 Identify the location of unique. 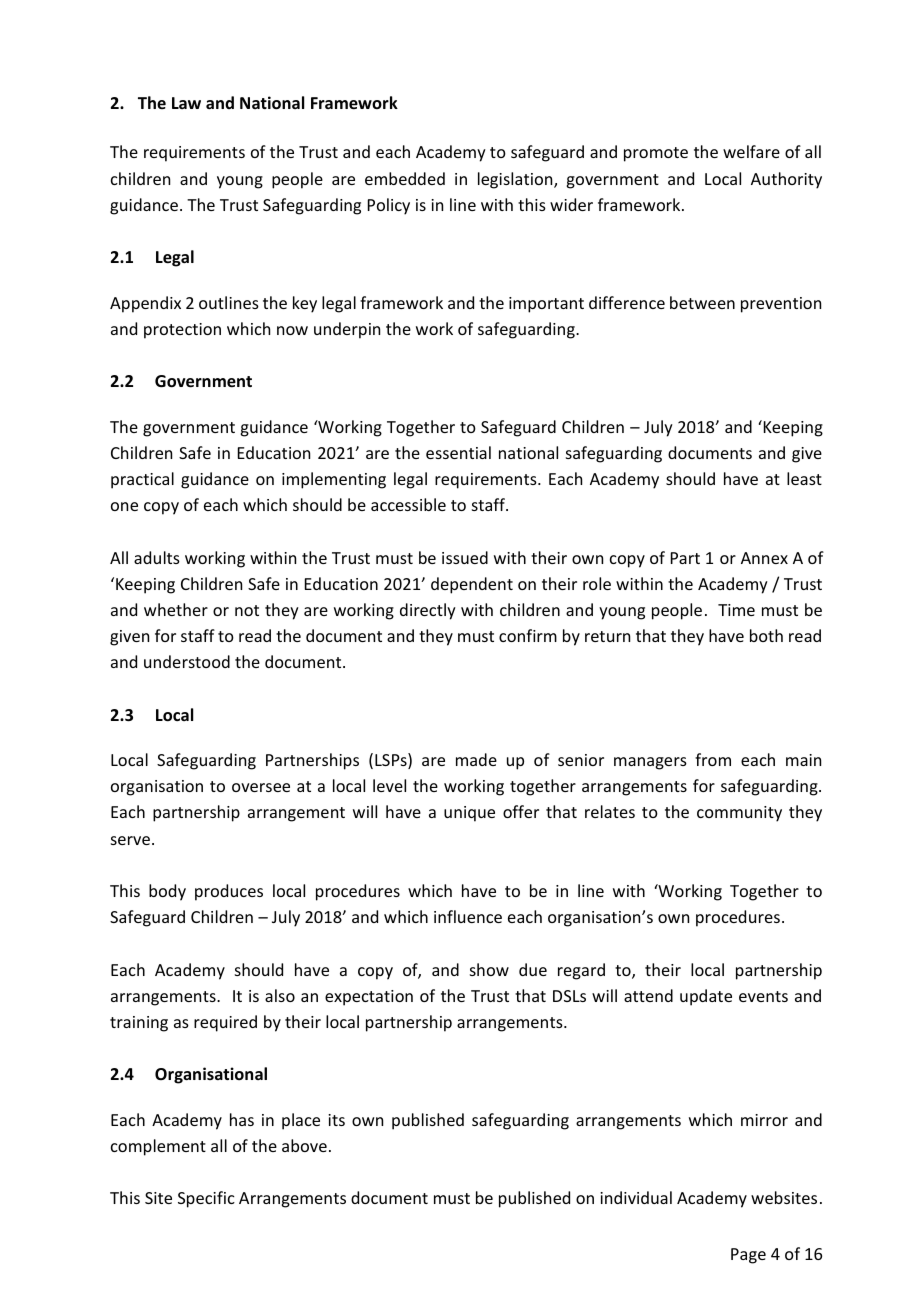
(469, 814).
